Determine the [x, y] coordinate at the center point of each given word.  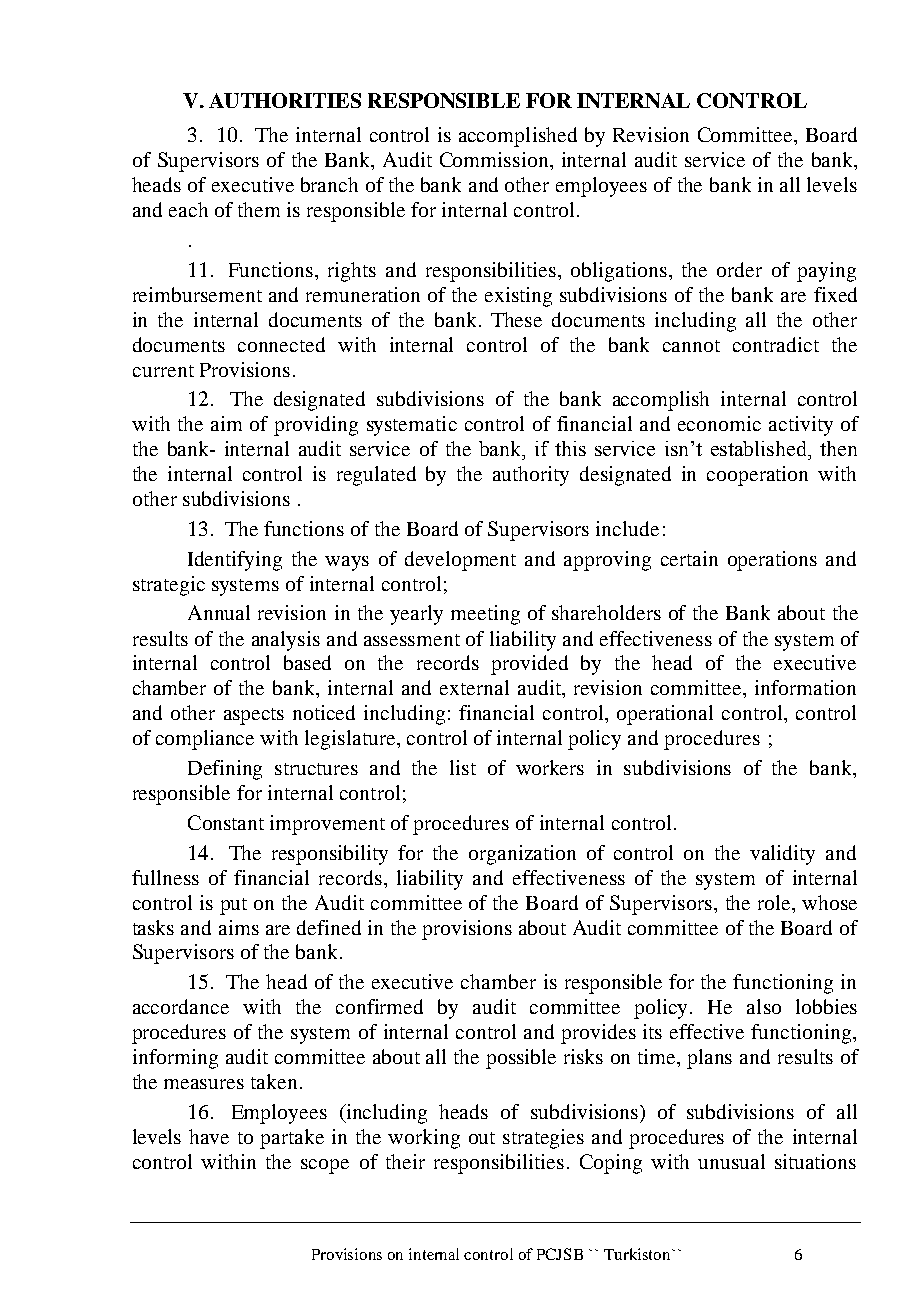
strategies [543, 1139]
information [805, 687]
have [209, 1136]
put [233, 906]
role [775, 902]
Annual [219, 612]
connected [281, 344]
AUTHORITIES [285, 100]
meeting [485, 615]
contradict [776, 344]
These [516, 319]
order [739, 269]
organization [522, 855]
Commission [495, 159]
